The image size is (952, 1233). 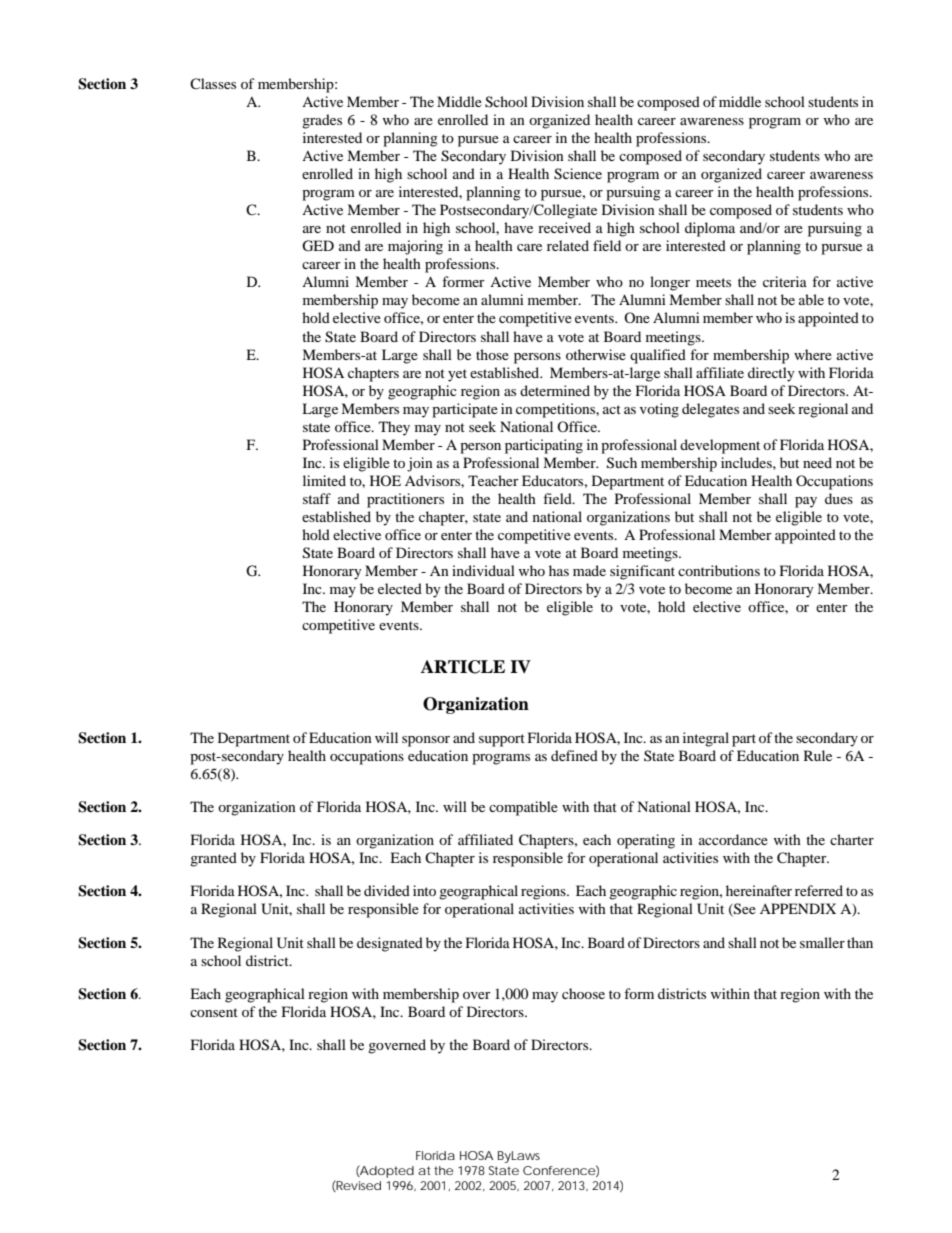 What do you see at coordinates (555, 390) in the screenshot?
I see `determined` at bounding box center [555, 390].
